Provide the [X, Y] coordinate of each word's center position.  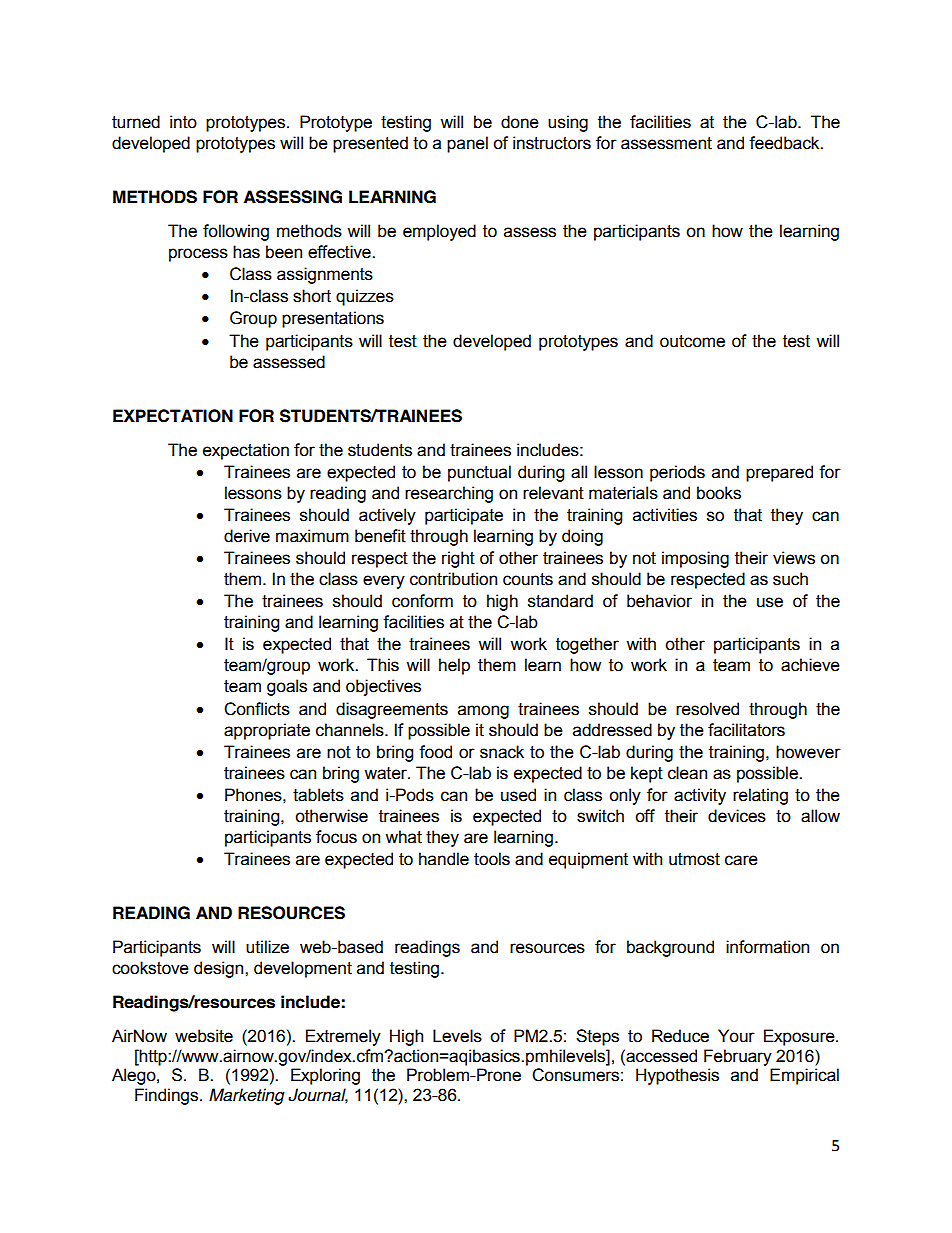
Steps [597, 1037]
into [183, 122]
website [204, 1036]
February [738, 1057]
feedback [785, 143]
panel [467, 144]
